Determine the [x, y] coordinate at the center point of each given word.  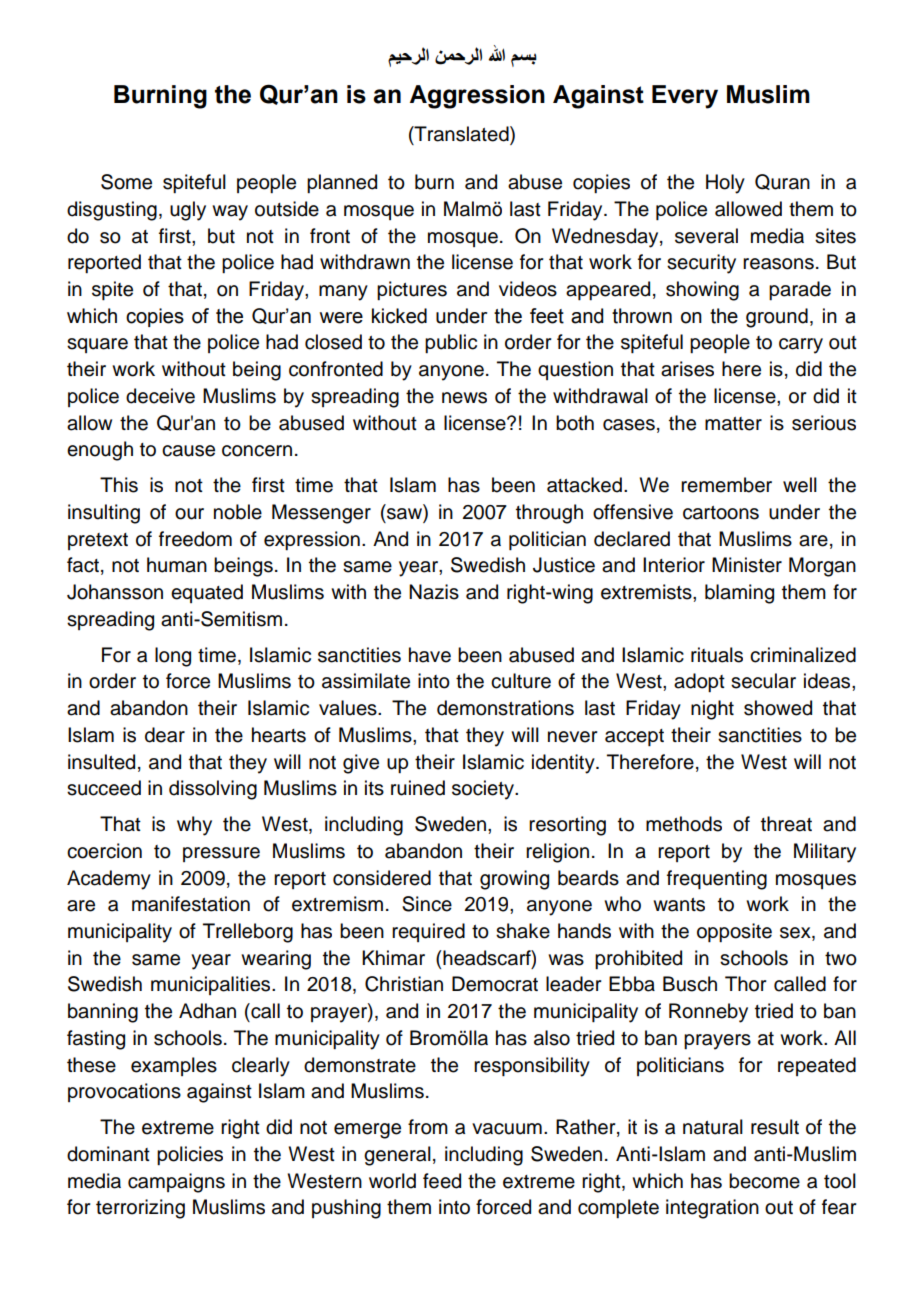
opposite [734, 932]
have [430, 655]
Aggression [477, 97]
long [173, 657]
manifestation [191, 904]
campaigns [176, 1183]
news [464, 398]
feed [442, 1181]
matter [733, 424]
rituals [717, 655]
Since [427, 904]
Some [126, 182]
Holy [725, 184]
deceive [160, 396]
